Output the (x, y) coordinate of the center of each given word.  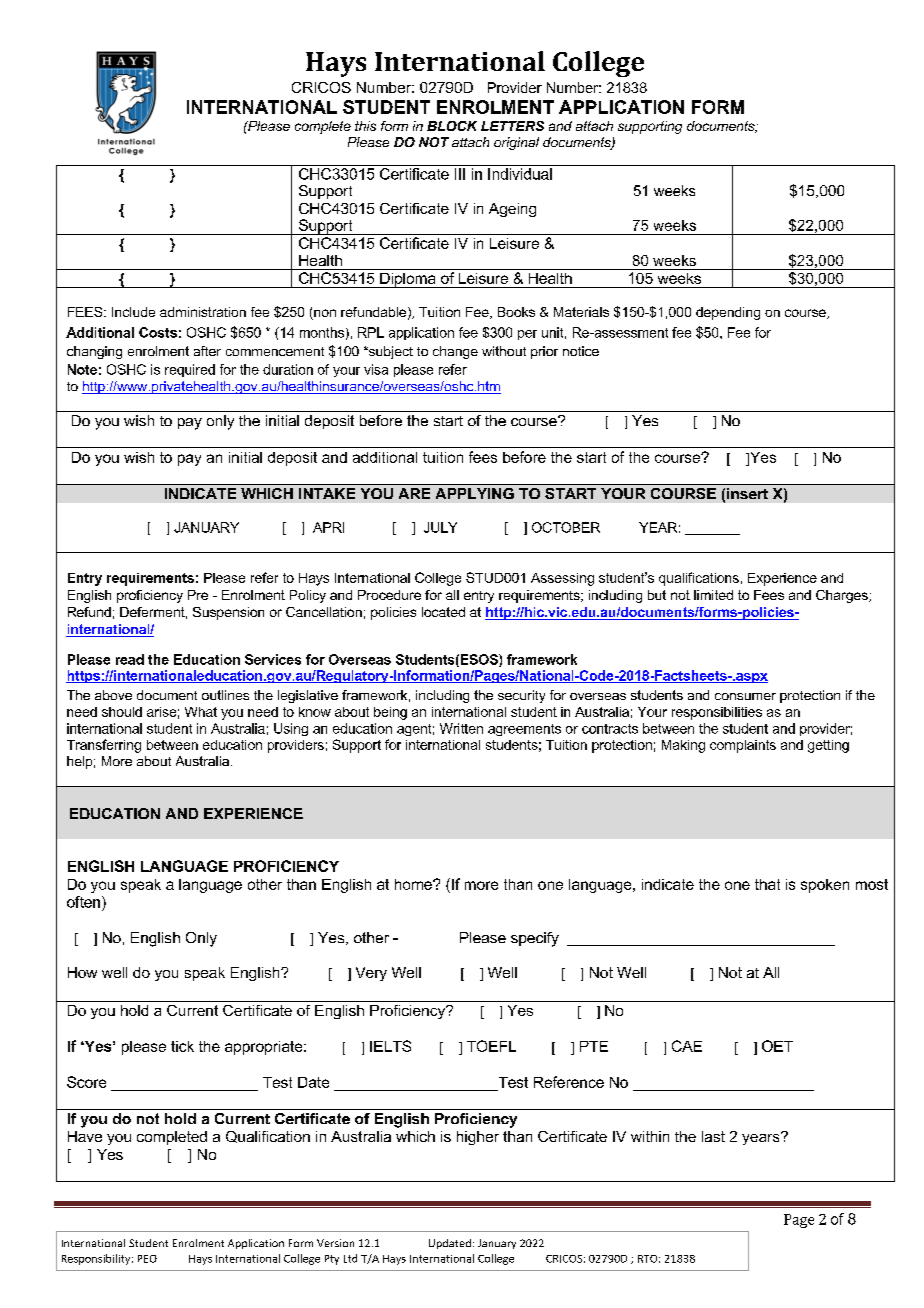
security (521, 696)
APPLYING (475, 493)
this (365, 126)
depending (728, 313)
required (190, 370)
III (460, 174)
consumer (745, 696)
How (82, 972)
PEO (147, 1259)
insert (747, 493)
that (767, 884)
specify (535, 939)
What (201, 712)
